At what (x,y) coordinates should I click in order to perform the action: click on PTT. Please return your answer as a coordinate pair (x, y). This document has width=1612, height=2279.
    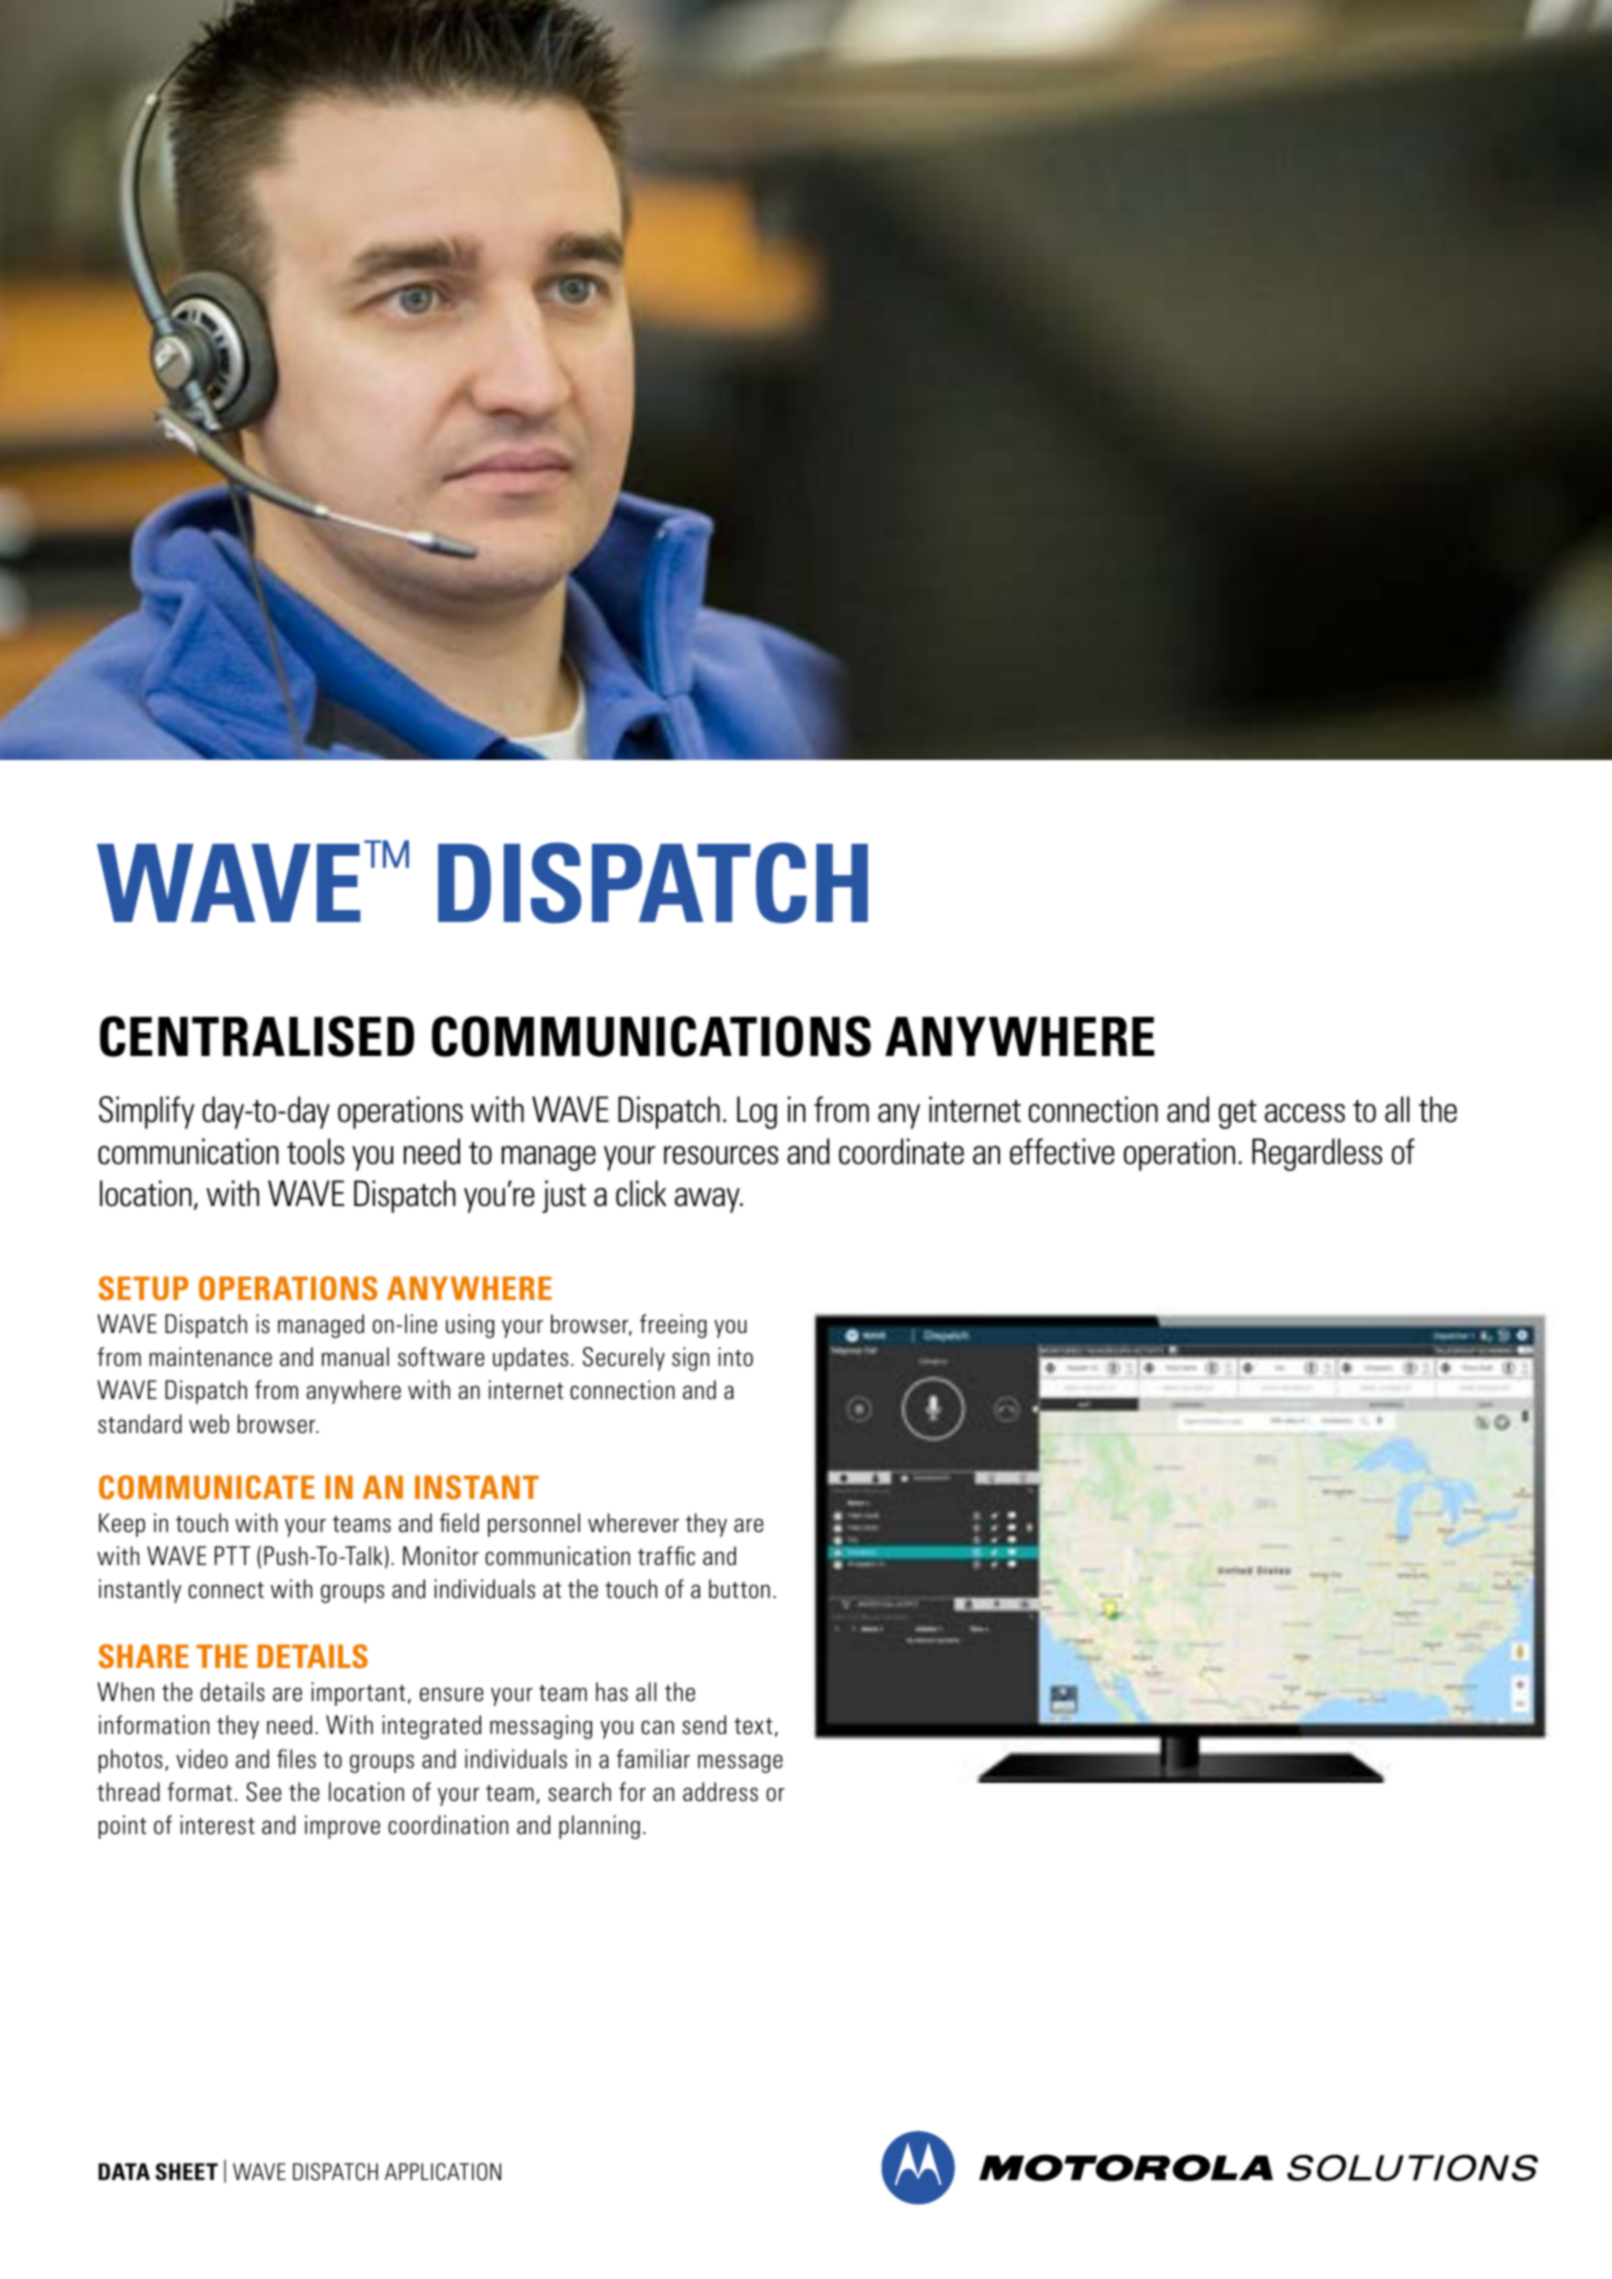
    Looking at the image, I should click on (233, 1555).
